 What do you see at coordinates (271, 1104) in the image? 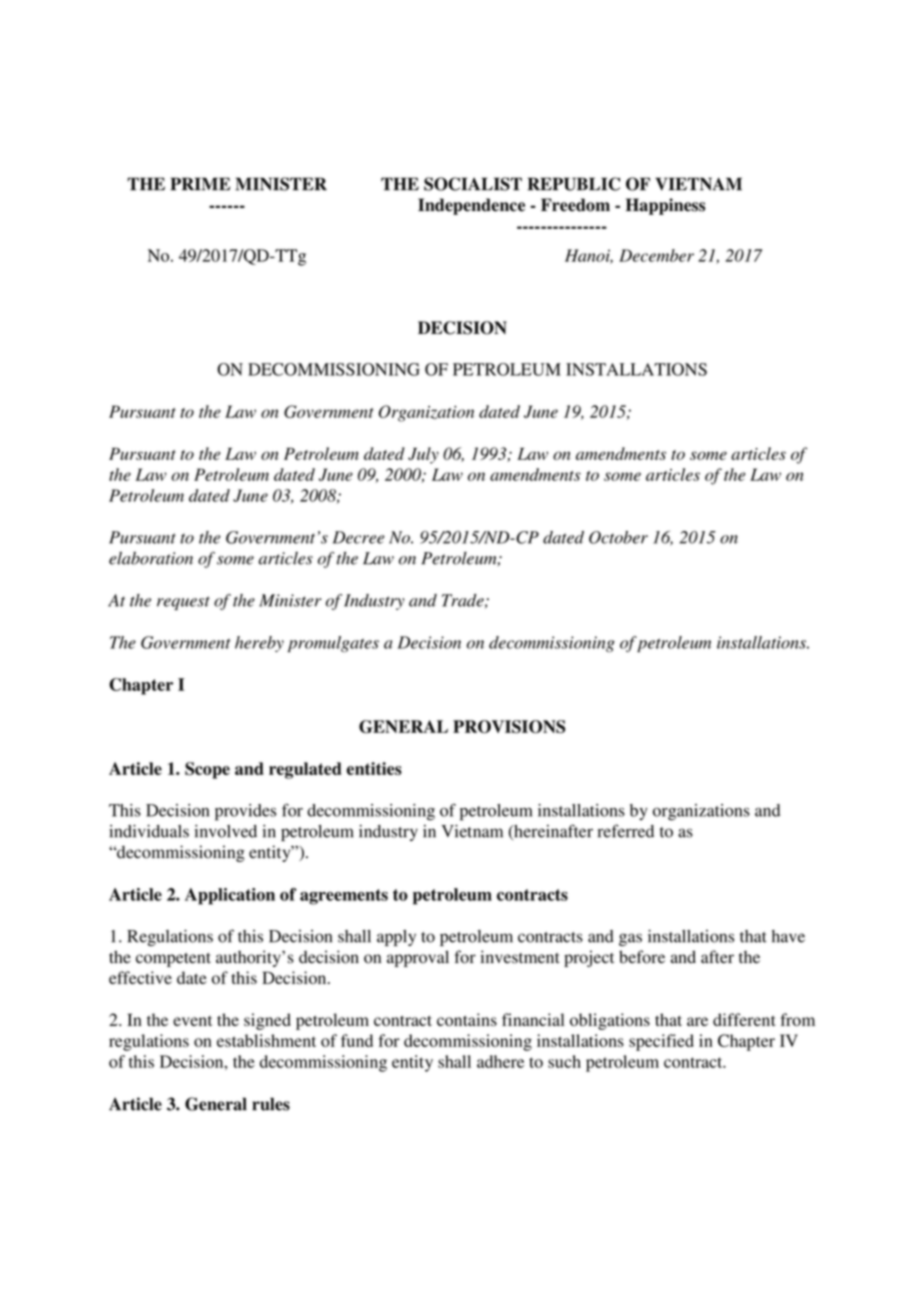
I see `rules` at bounding box center [271, 1104].
